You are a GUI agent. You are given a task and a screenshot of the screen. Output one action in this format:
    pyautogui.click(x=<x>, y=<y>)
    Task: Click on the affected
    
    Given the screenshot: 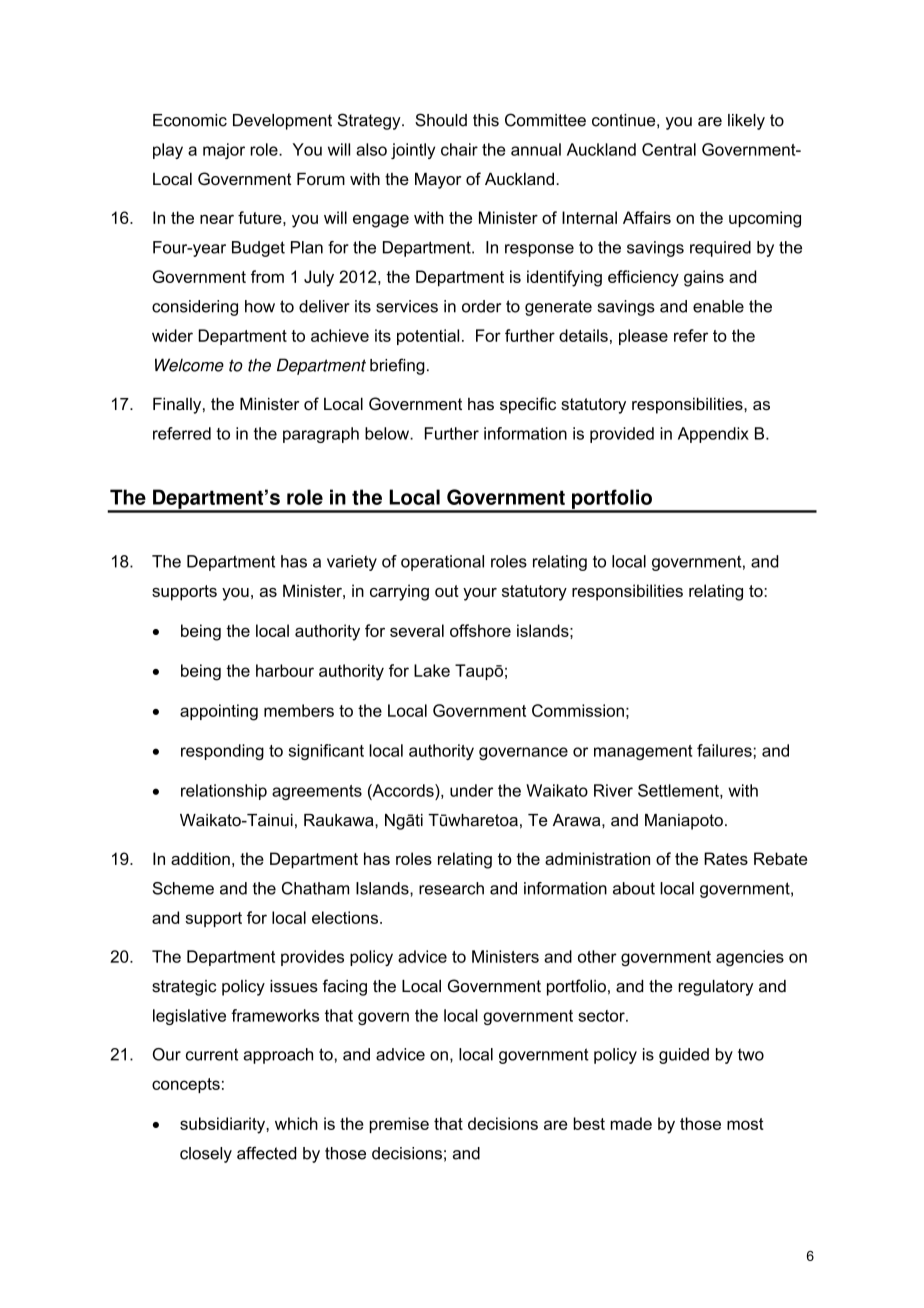 What is the action you would take?
    pyautogui.click(x=266, y=1153)
